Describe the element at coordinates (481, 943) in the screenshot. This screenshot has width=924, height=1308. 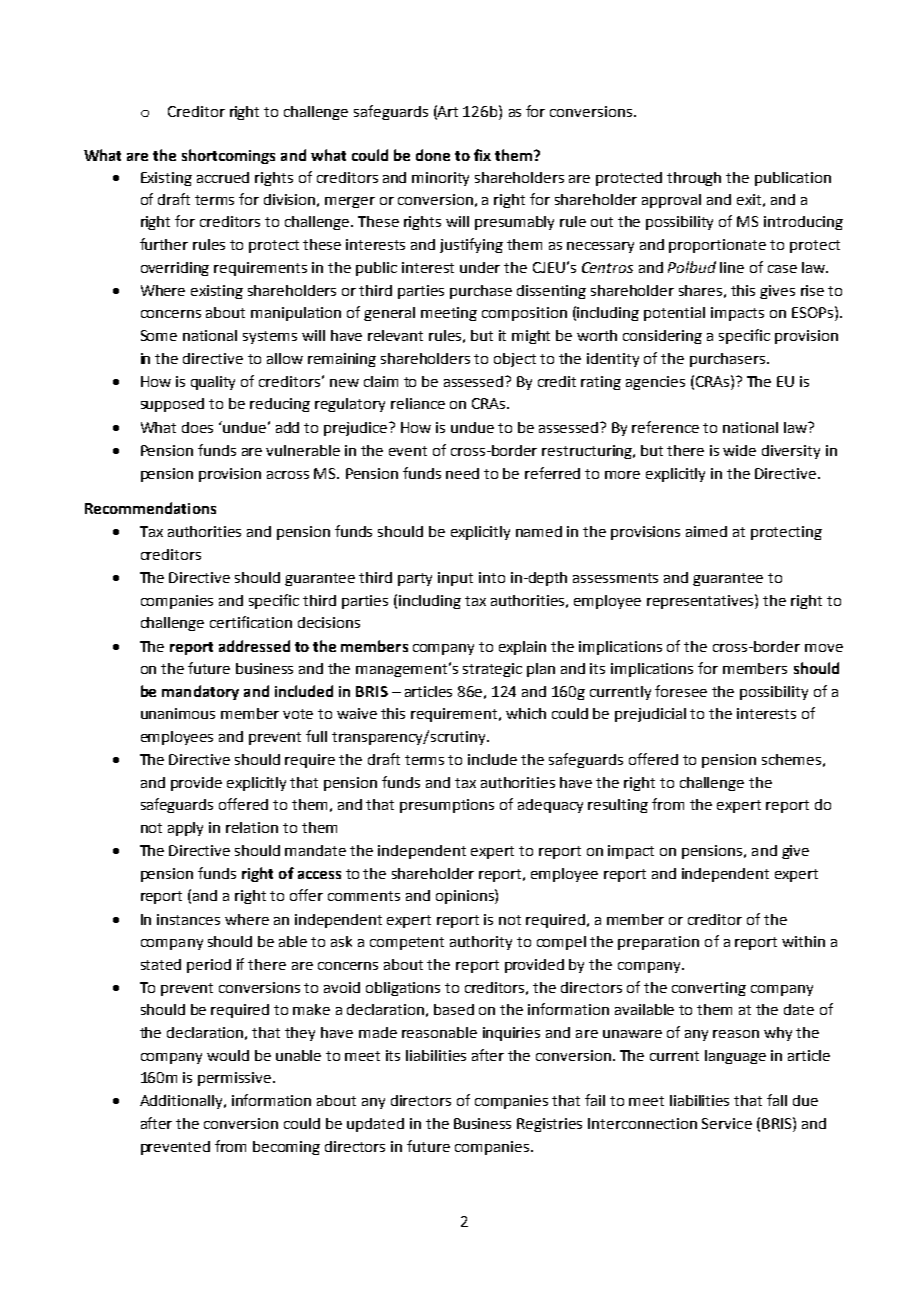
I see `authority` at that location.
